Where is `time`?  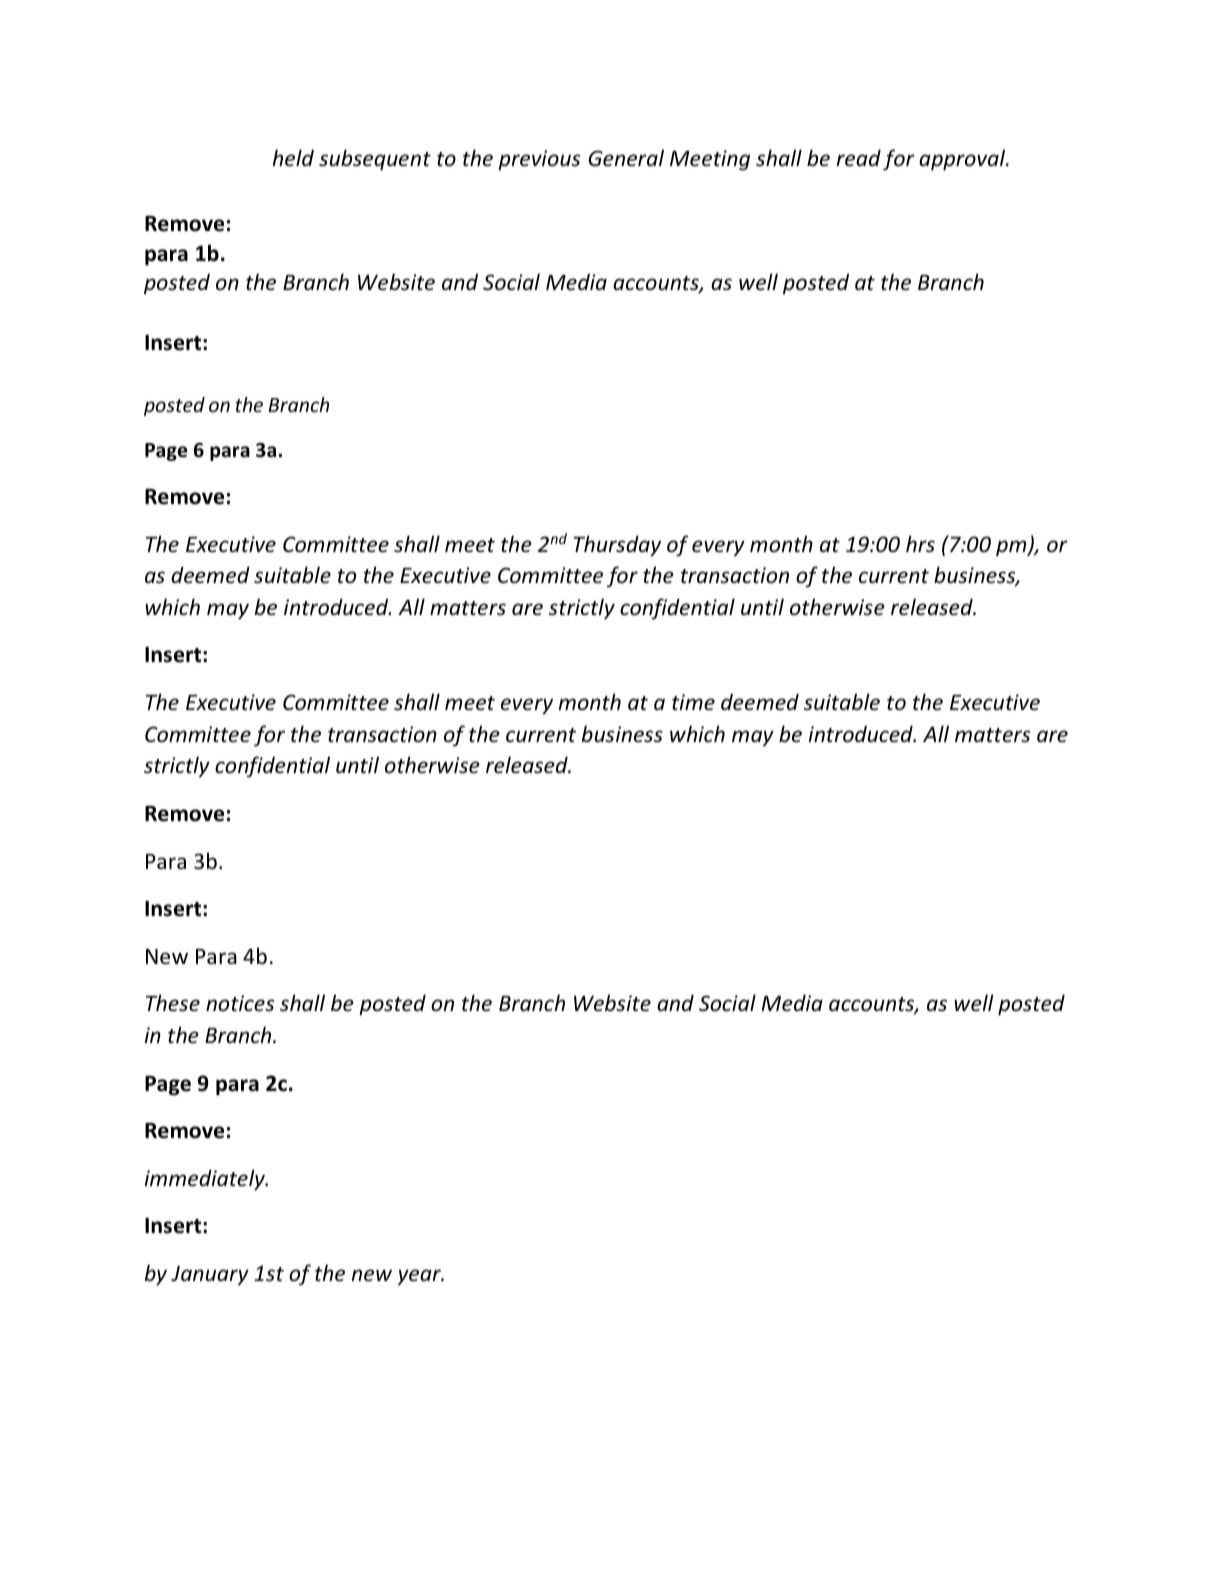
time is located at coordinates (693, 702).
